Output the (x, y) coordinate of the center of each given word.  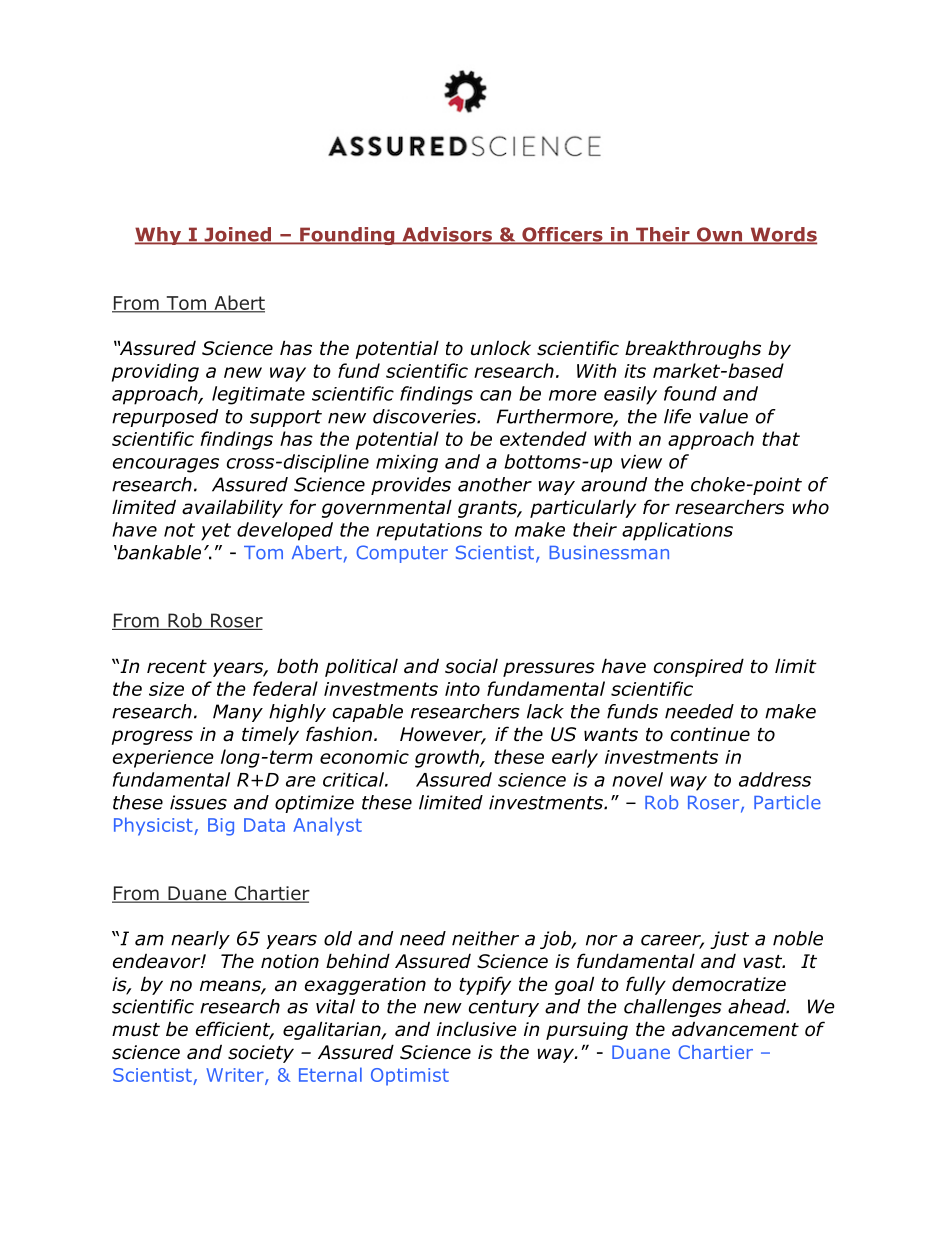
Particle (787, 802)
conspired (699, 667)
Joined (237, 235)
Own (720, 235)
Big (221, 827)
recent (177, 667)
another (495, 484)
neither (485, 938)
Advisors (447, 235)
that (781, 438)
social (471, 666)
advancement (735, 1029)
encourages (166, 465)
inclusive (477, 1029)
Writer (236, 1076)
